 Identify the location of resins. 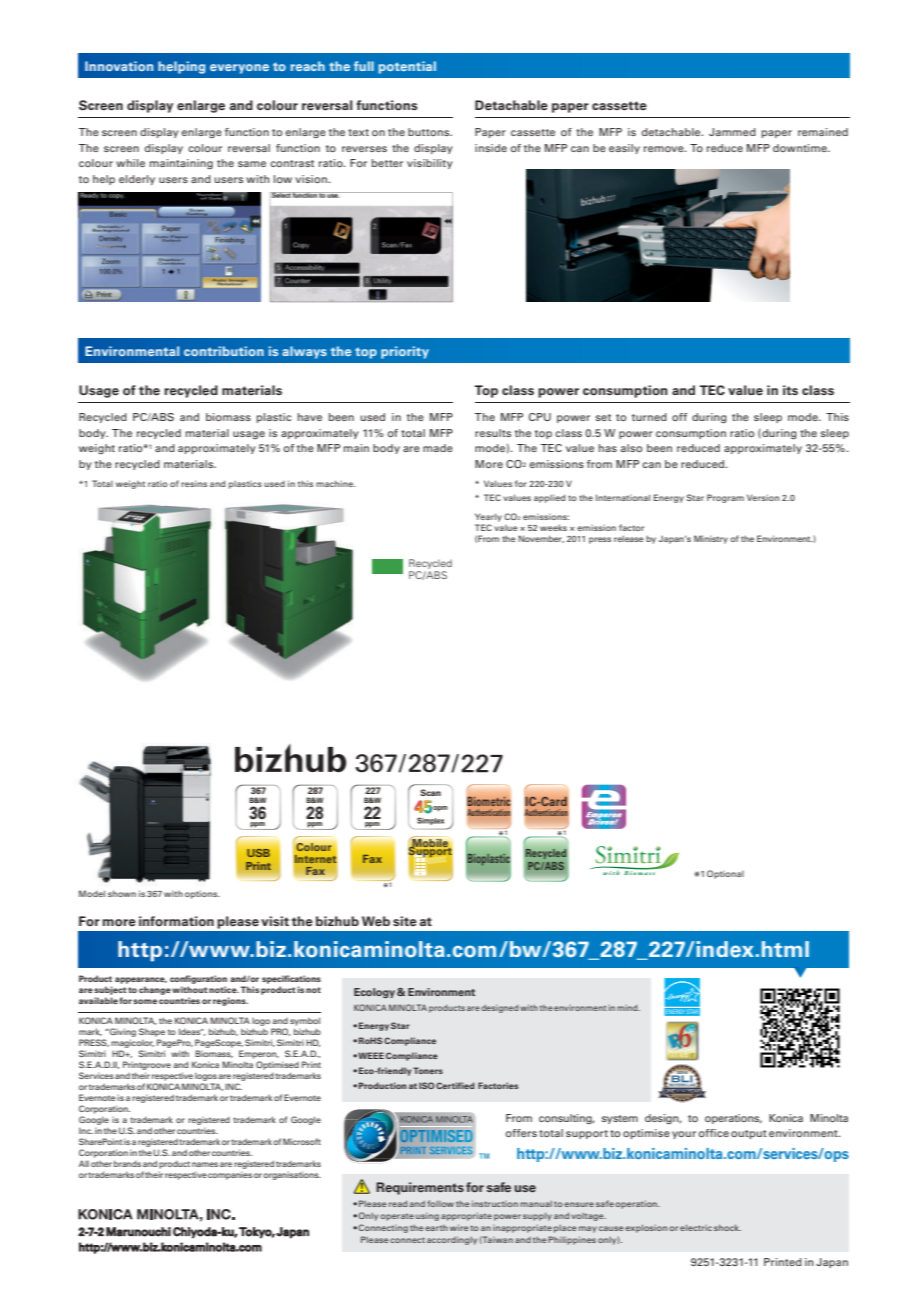
(194, 483).
